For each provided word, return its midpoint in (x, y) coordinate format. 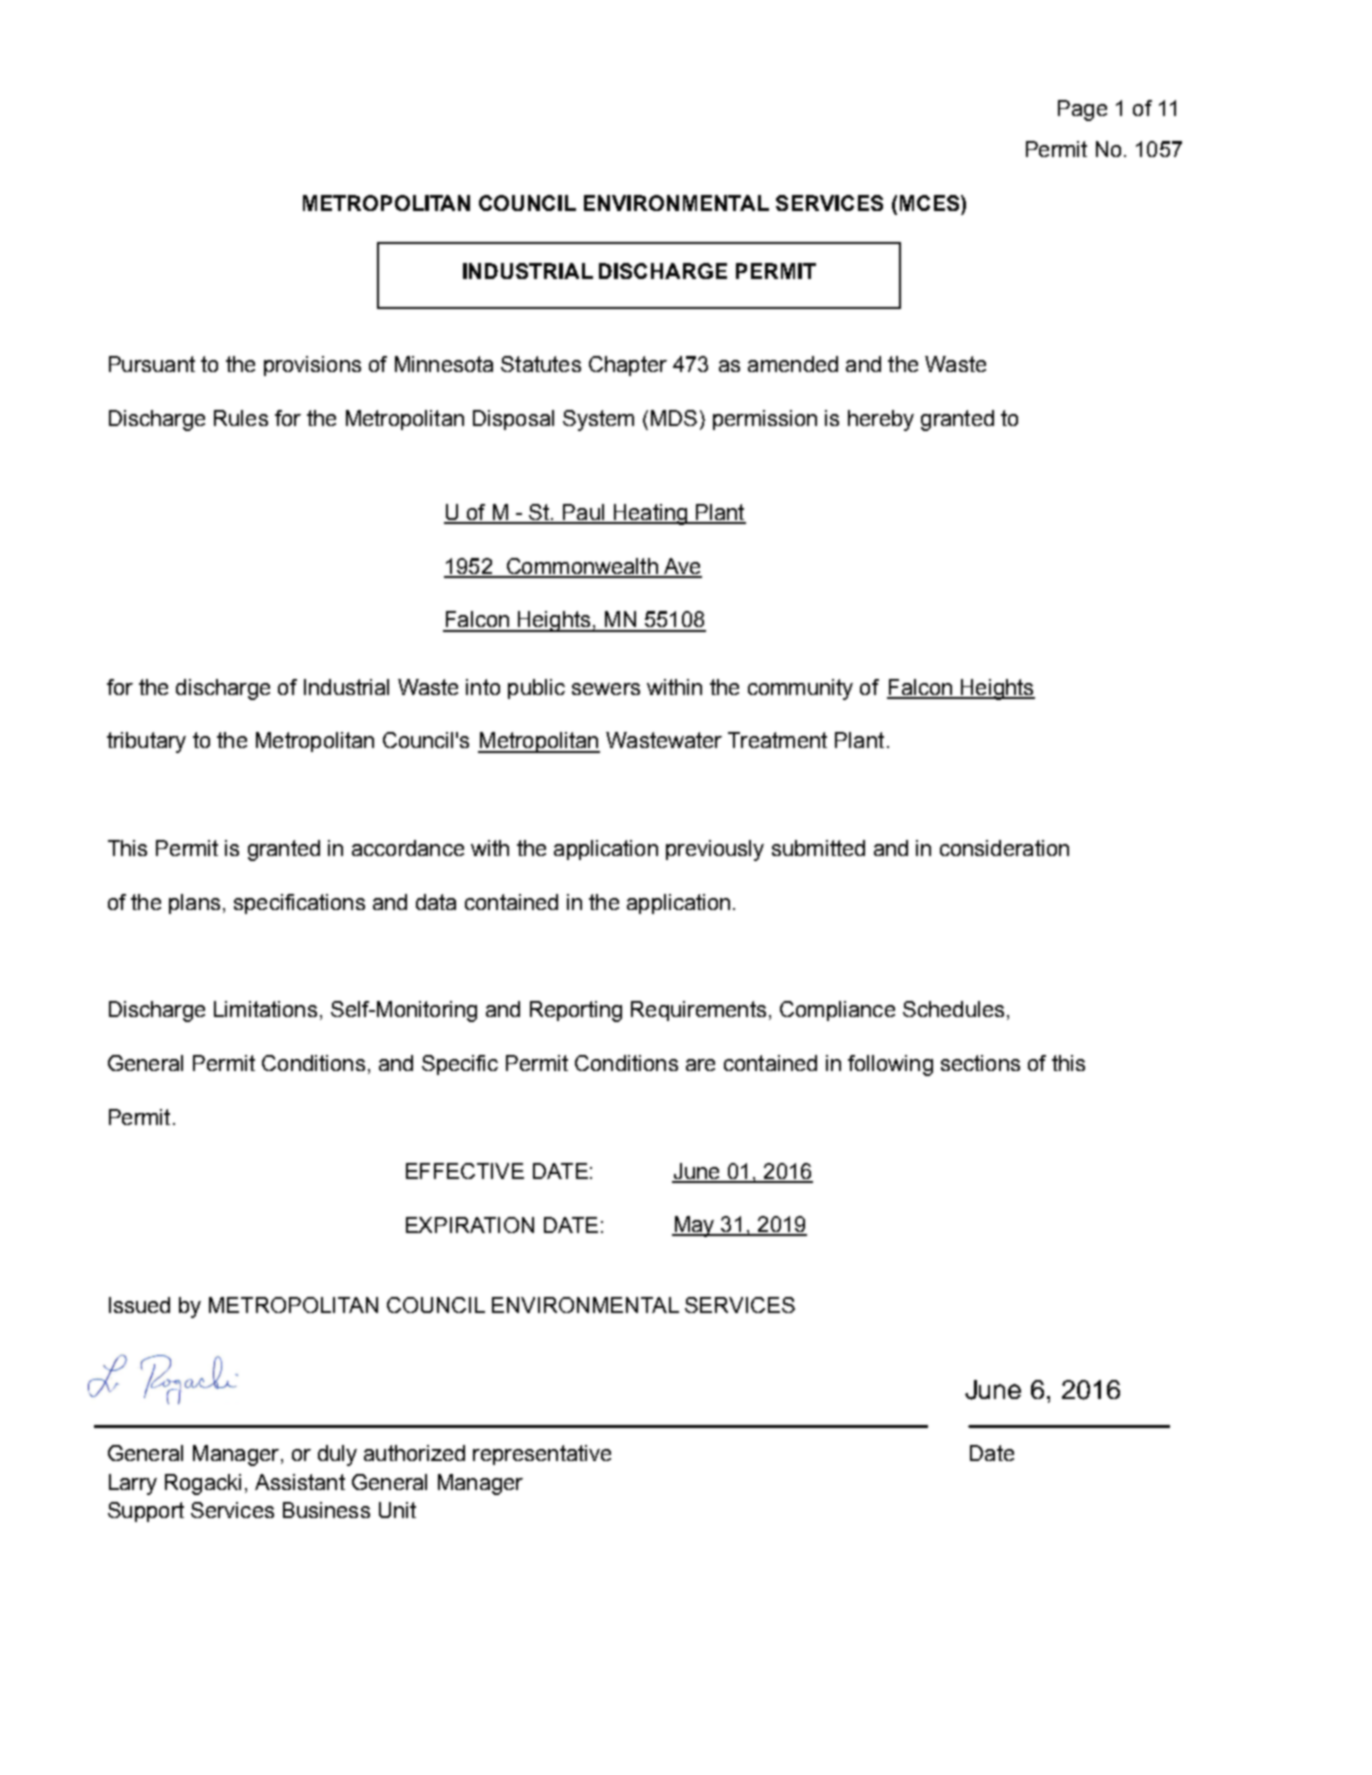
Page (1082, 110)
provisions (312, 366)
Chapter (628, 366)
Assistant (300, 1482)
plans (194, 904)
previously (715, 850)
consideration (1004, 848)
